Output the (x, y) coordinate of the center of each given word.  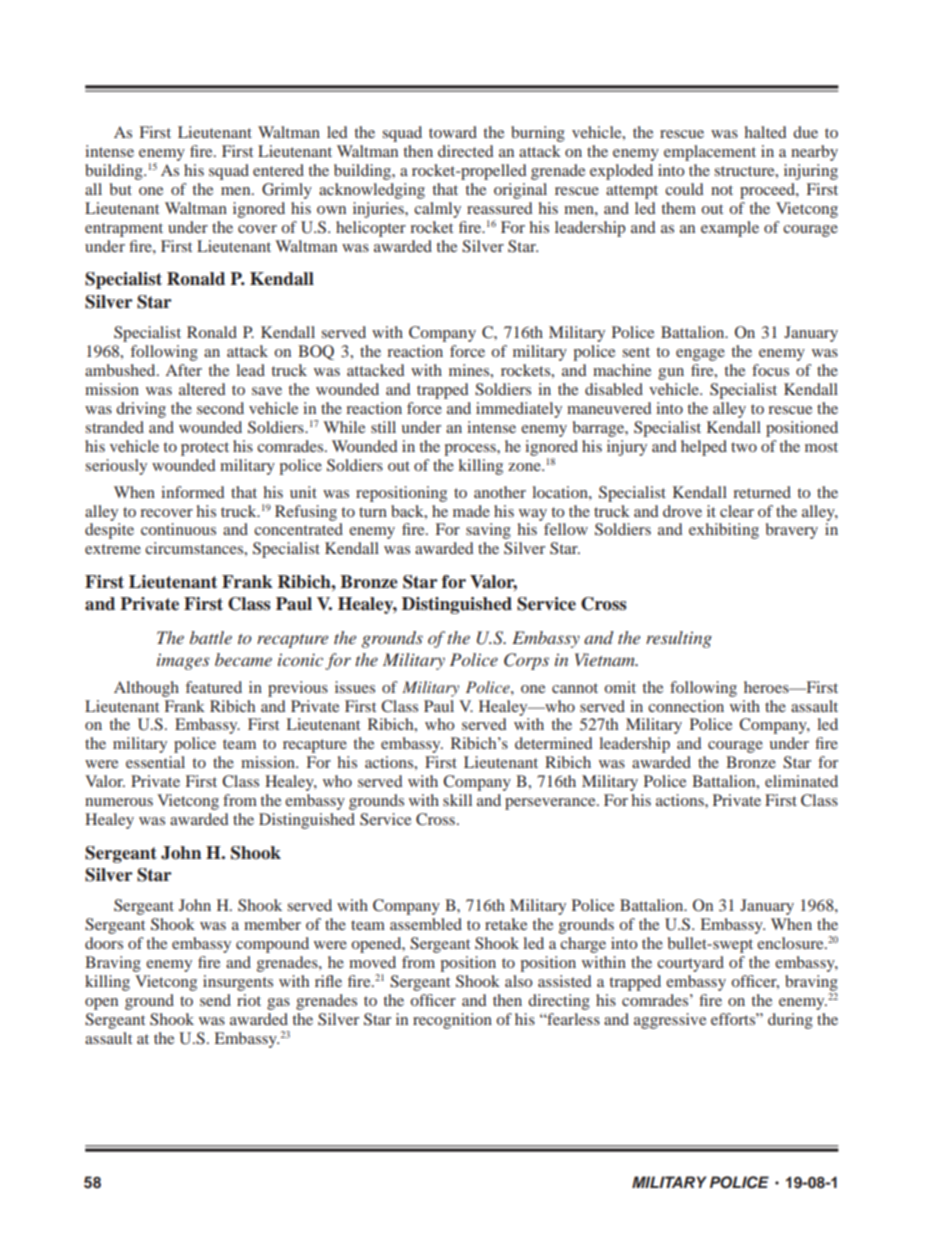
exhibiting (724, 531)
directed (466, 151)
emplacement (710, 153)
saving (488, 531)
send (215, 1000)
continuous (178, 529)
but (121, 189)
